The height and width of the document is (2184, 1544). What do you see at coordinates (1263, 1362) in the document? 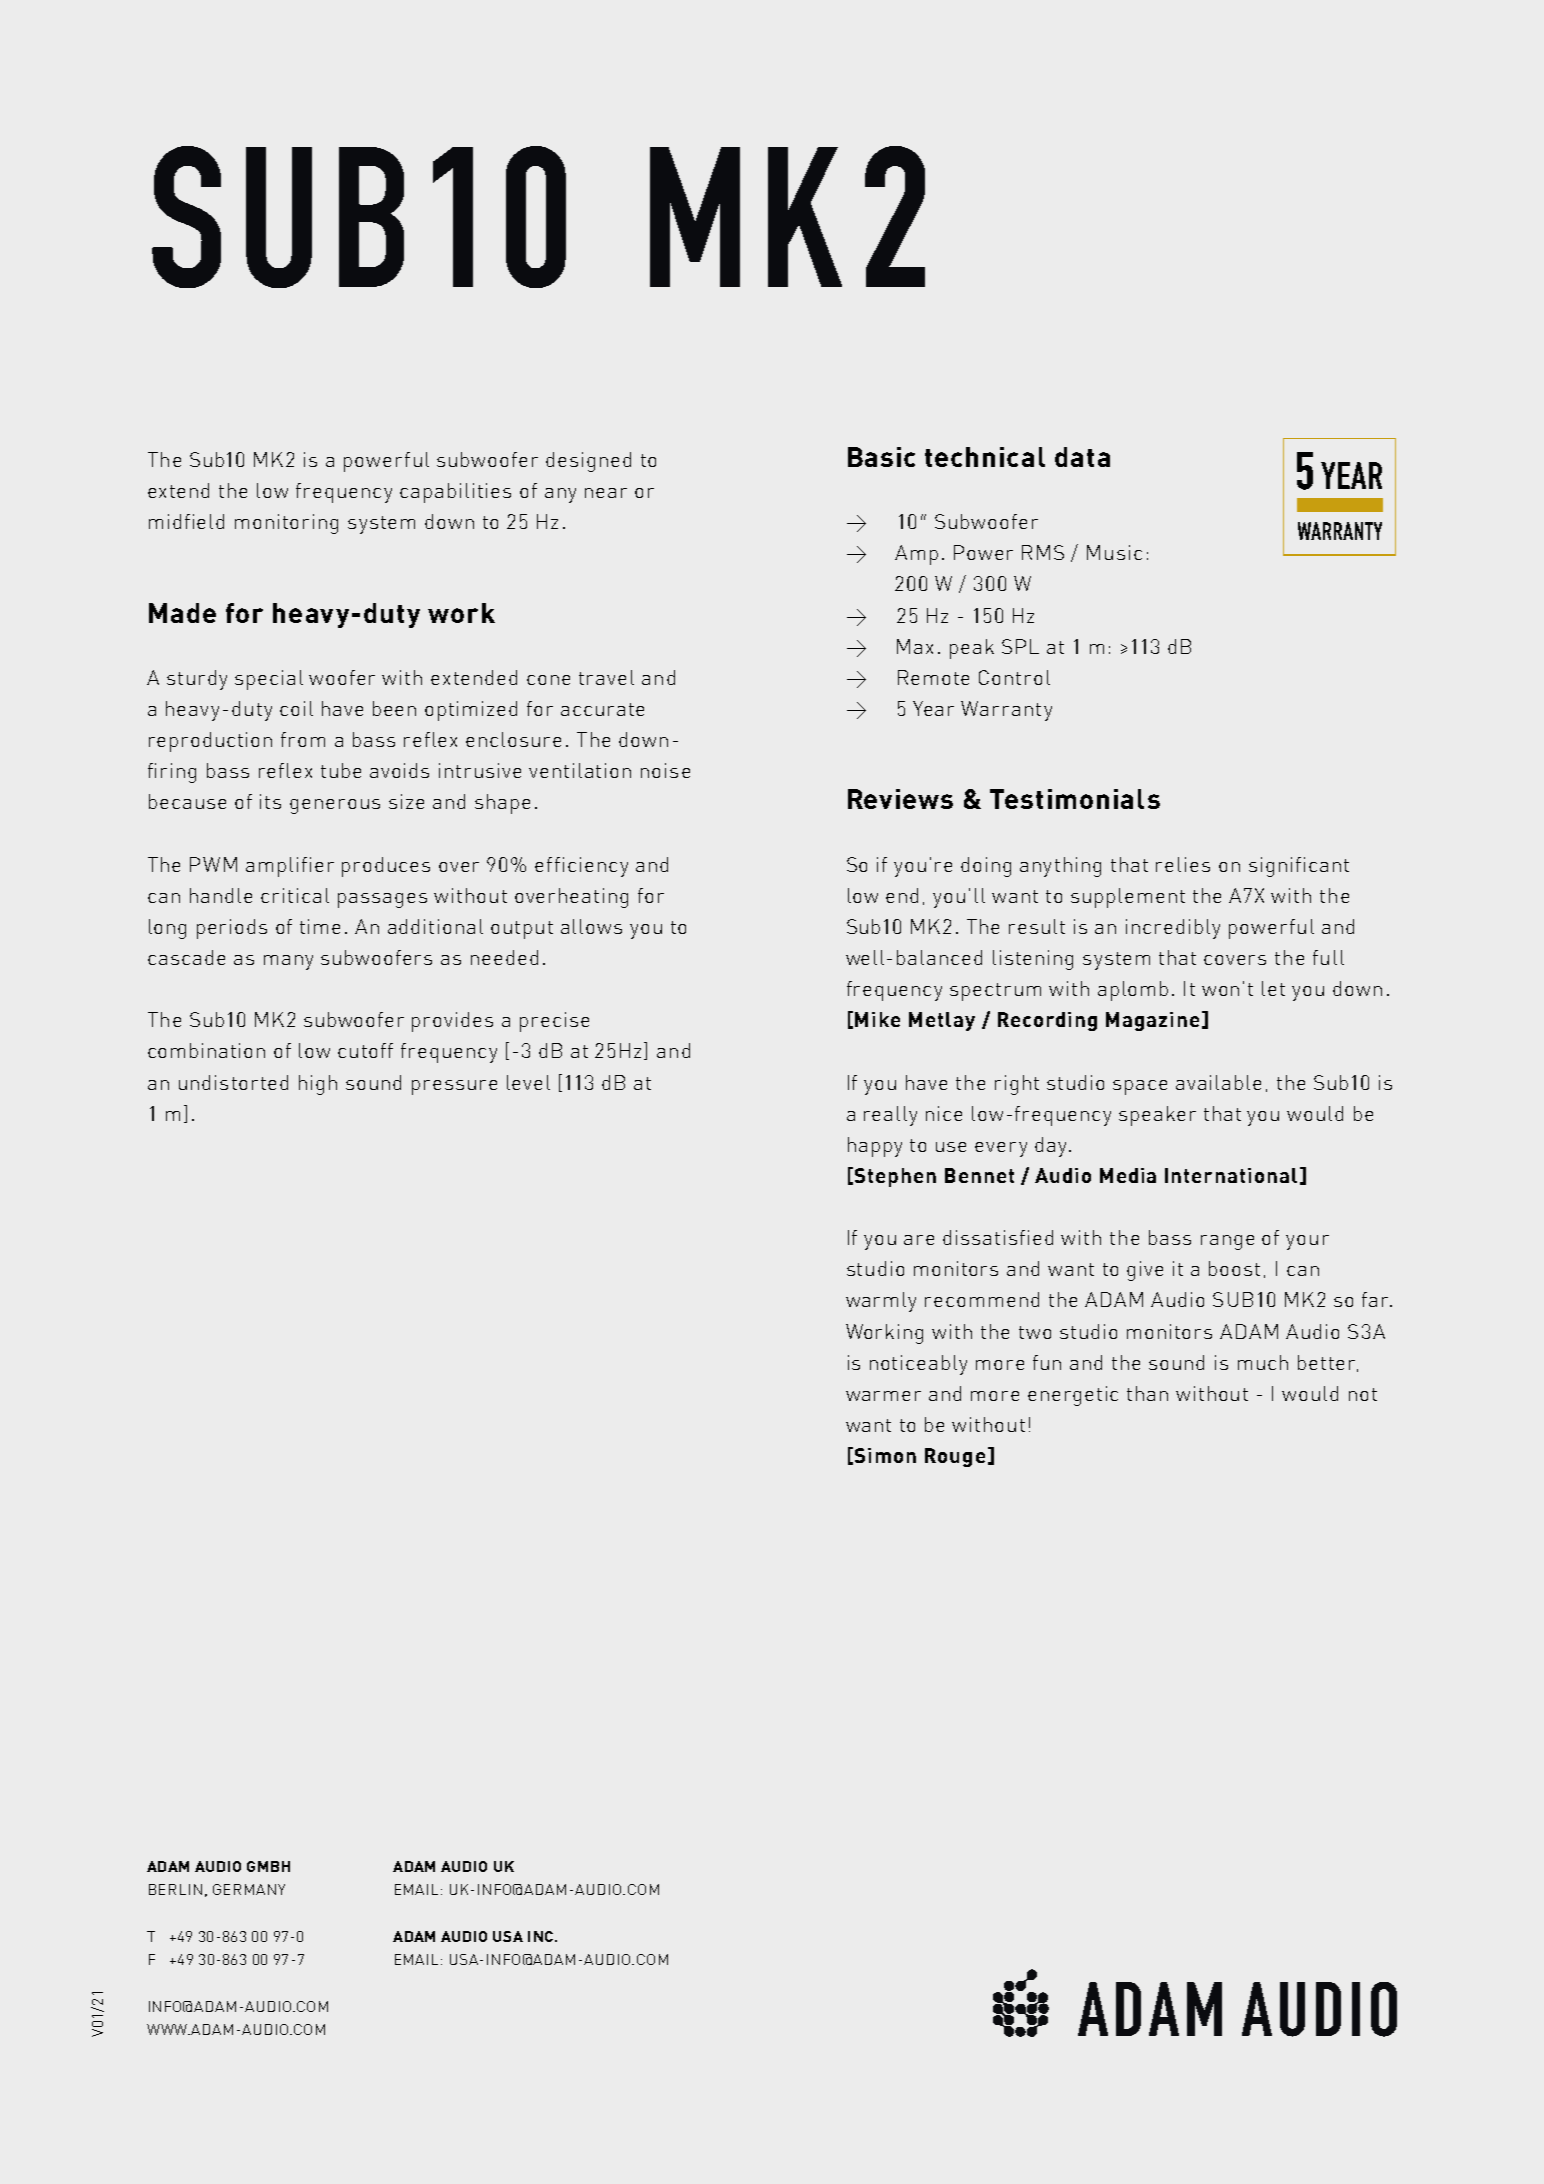
I see `much` at bounding box center [1263, 1362].
